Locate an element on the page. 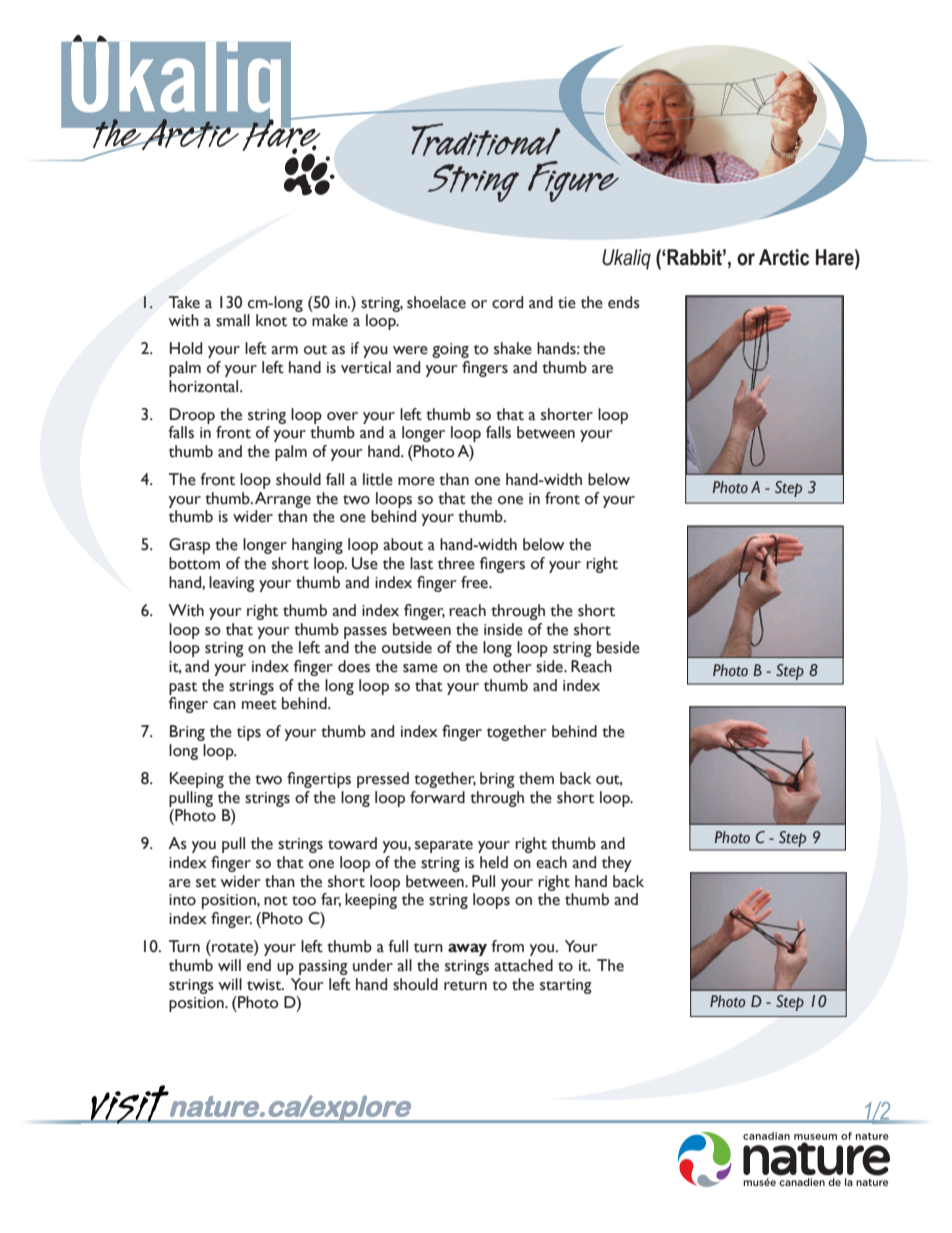  leaving is located at coordinates (232, 584).
